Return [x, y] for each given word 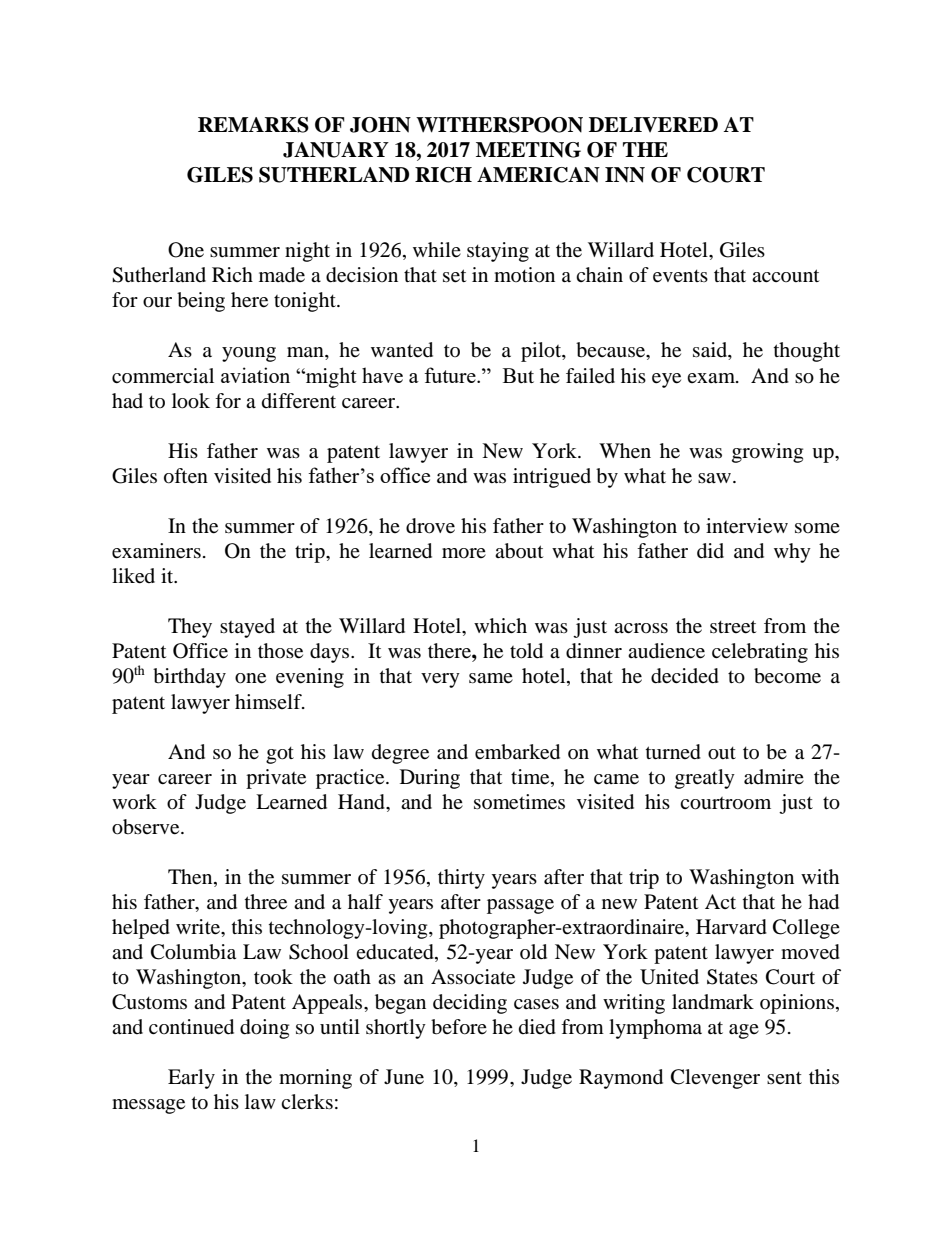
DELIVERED [653, 124]
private [276, 779]
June [404, 1077]
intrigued [552, 478]
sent [784, 1078]
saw [716, 478]
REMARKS [253, 125]
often [186, 476]
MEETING [528, 150]
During [430, 779]
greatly [705, 779]
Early [191, 1079]
